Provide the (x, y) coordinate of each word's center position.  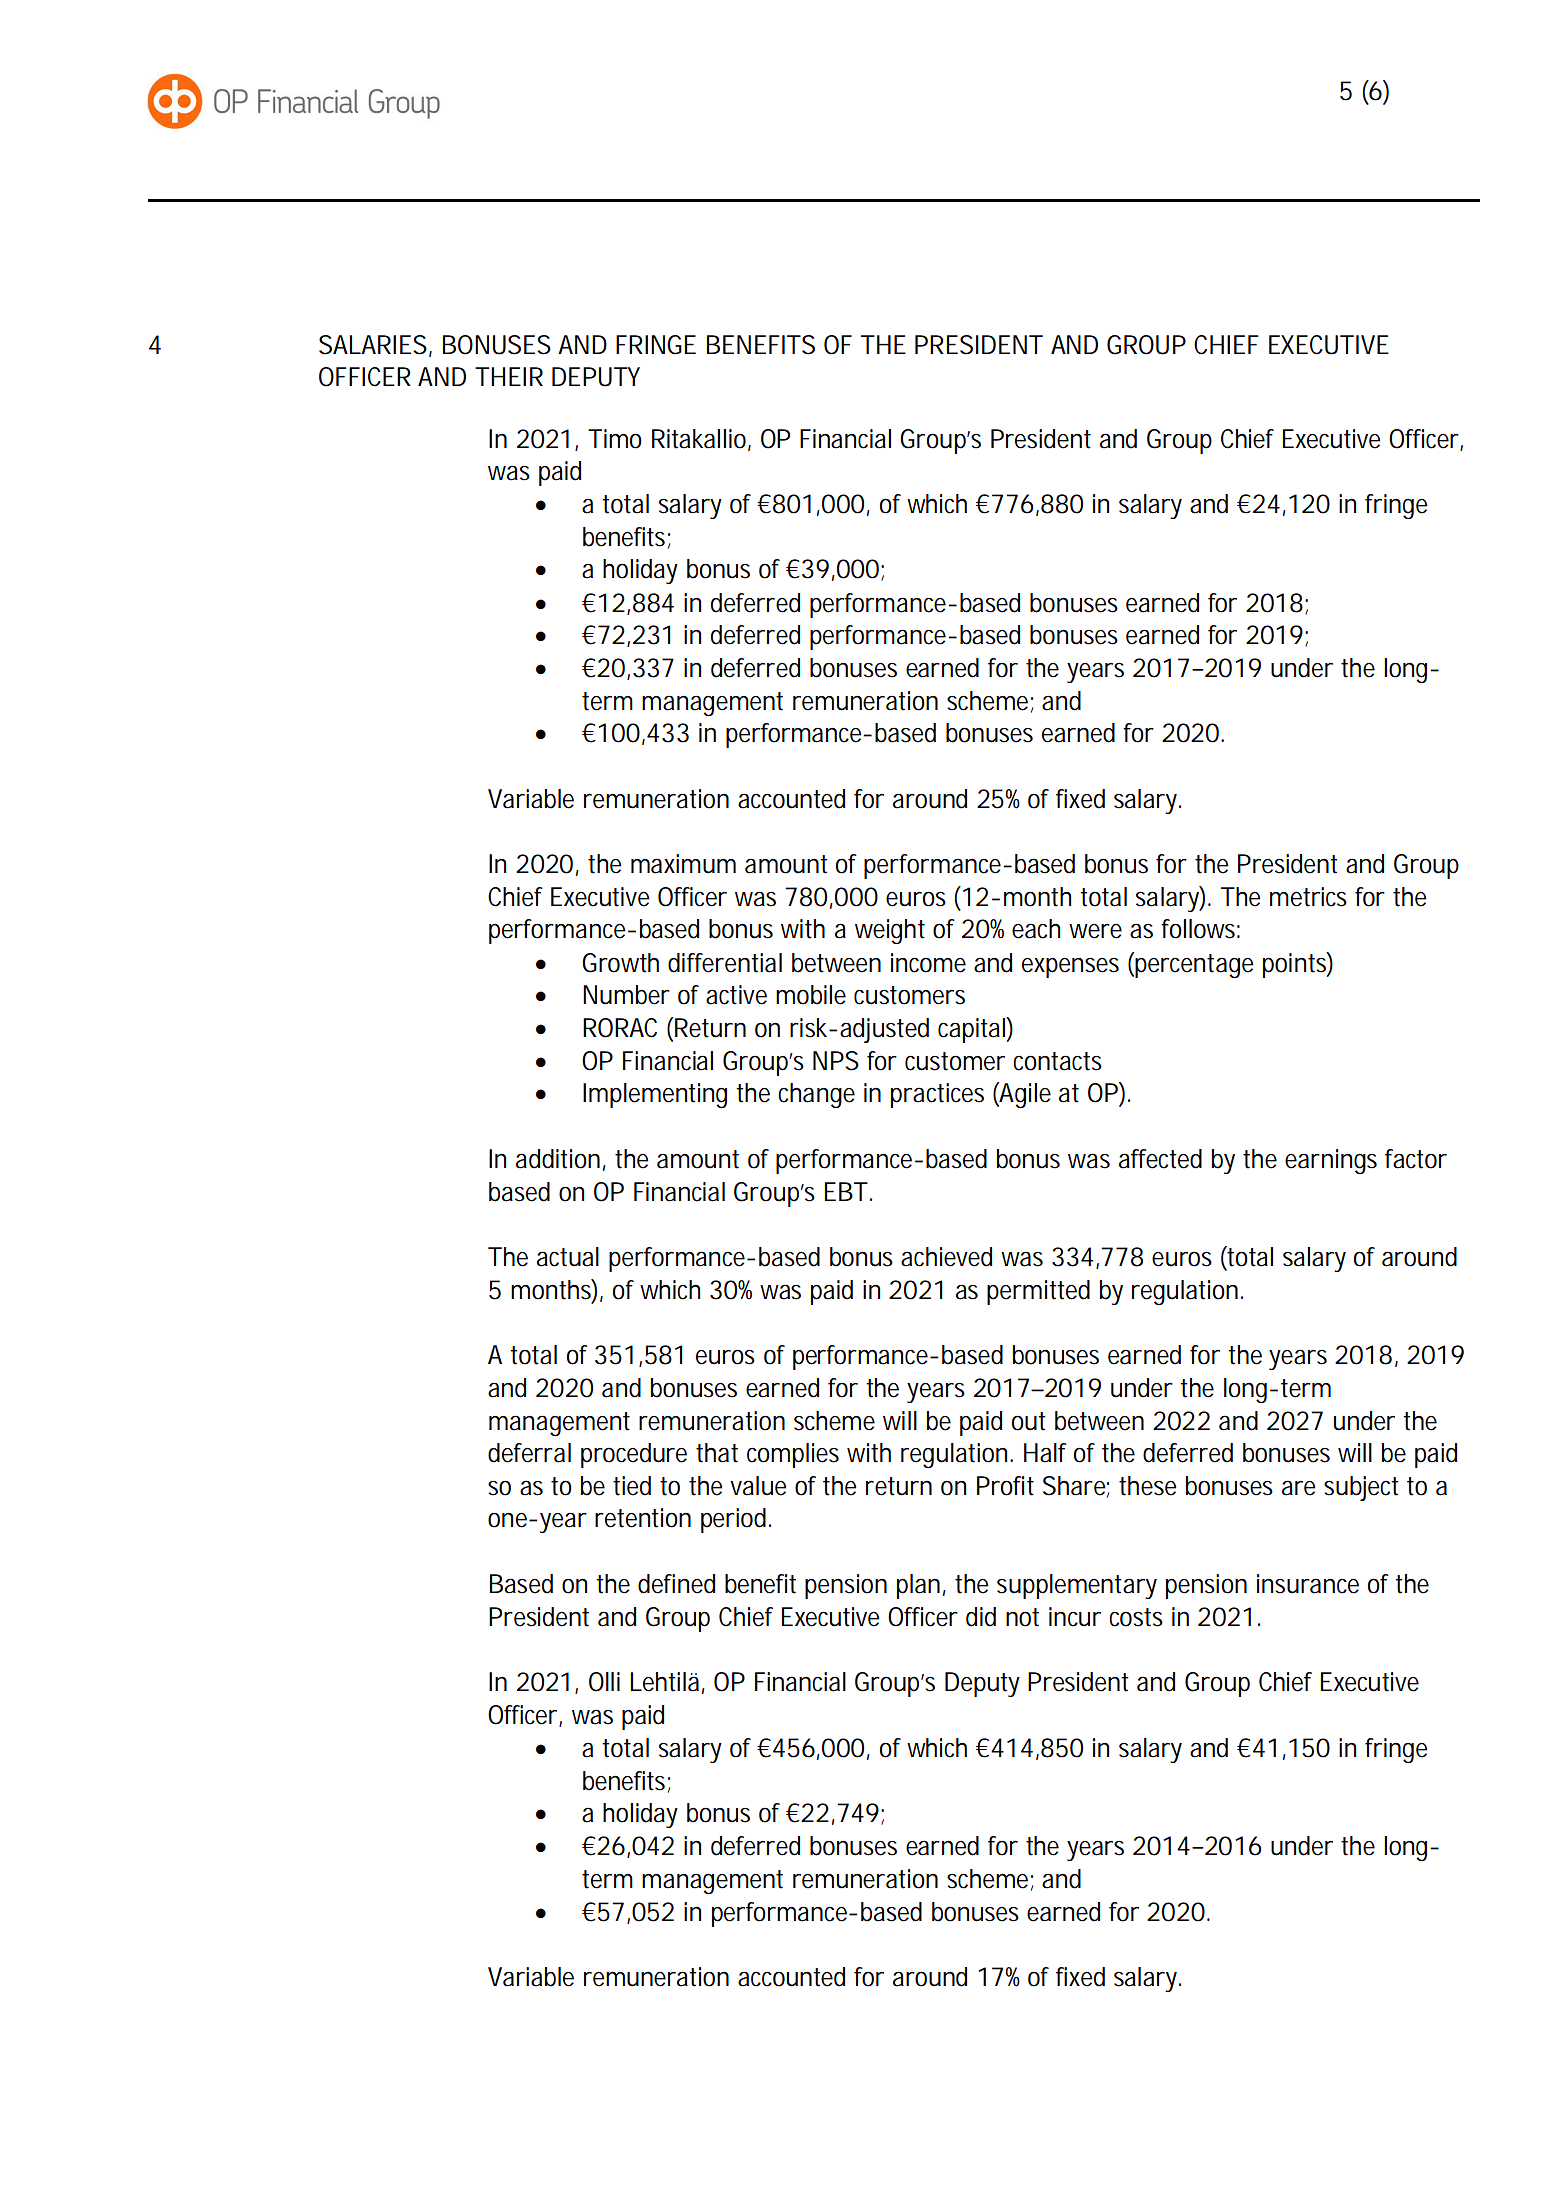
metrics (1308, 897)
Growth (620, 963)
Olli (604, 1682)
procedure (634, 1455)
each (1036, 929)
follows (1200, 929)
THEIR (509, 376)
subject (1361, 1488)
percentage (1194, 966)
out (1028, 1421)
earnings (1331, 1161)
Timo (615, 439)
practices (937, 1095)
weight (890, 931)
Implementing (655, 1095)
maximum (683, 864)
